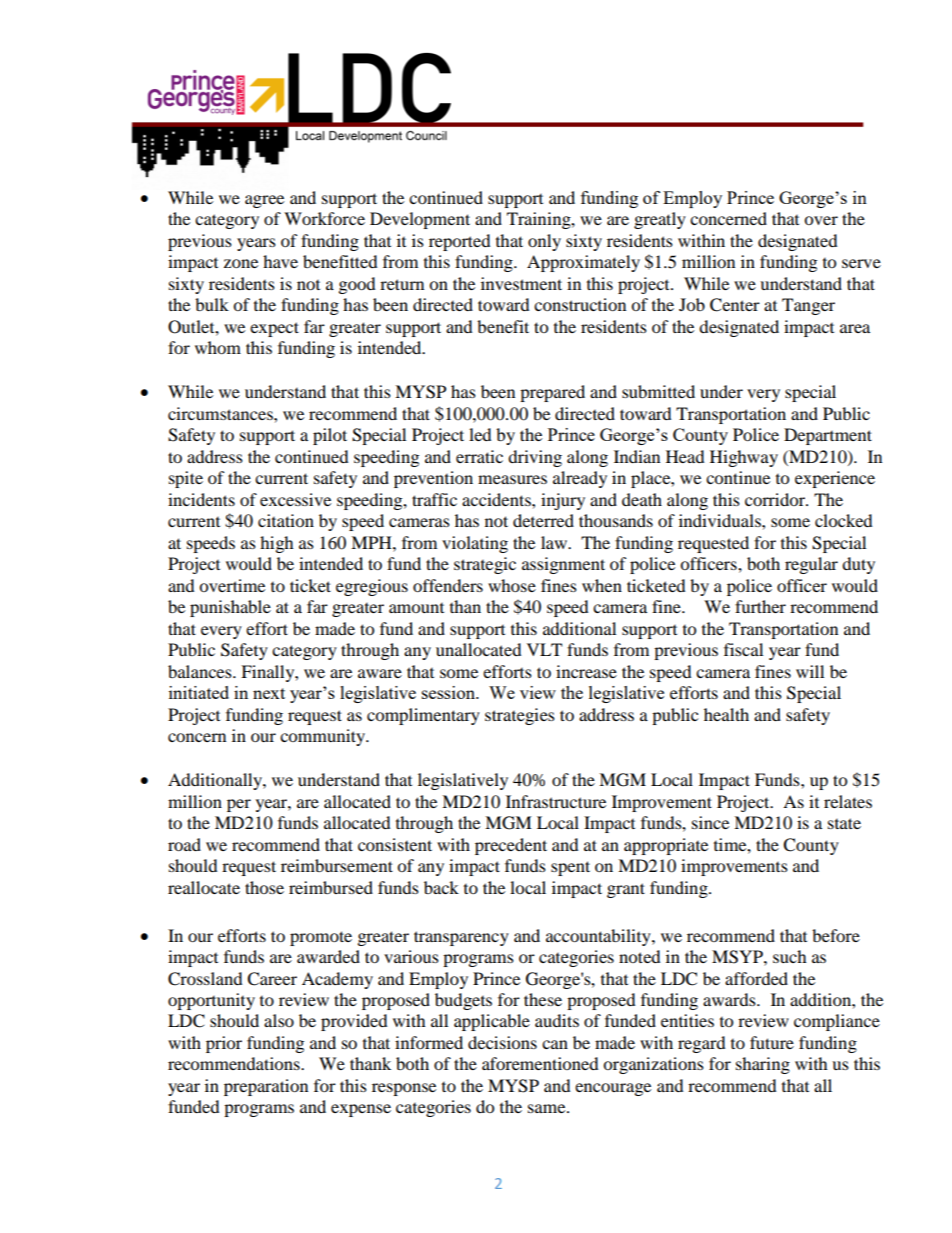 This document has width=952, height=1233. What do you see at coordinates (264, 201) in the document?
I see `agree` at bounding box center [264, 201].
